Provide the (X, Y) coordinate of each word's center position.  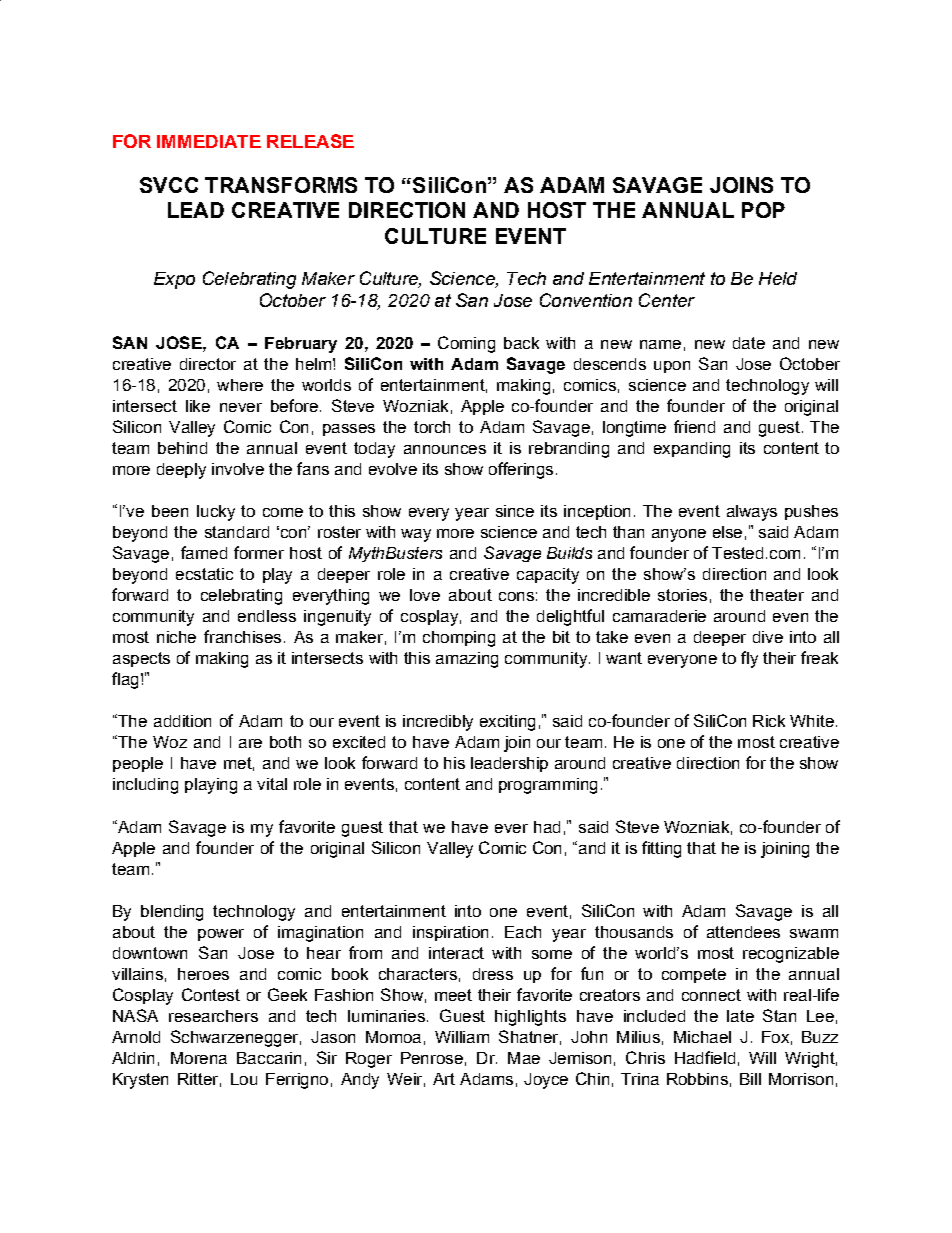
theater (777, 595)
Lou (244, 1079)
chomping (459, 639)
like (198, 406)
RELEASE (310, 141)
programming (548, 786)
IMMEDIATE (209, 141)
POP (763, 210)
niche (176, 637)
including (145, 786)
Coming (466, 344)
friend (694, 426)
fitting (661, 849)
